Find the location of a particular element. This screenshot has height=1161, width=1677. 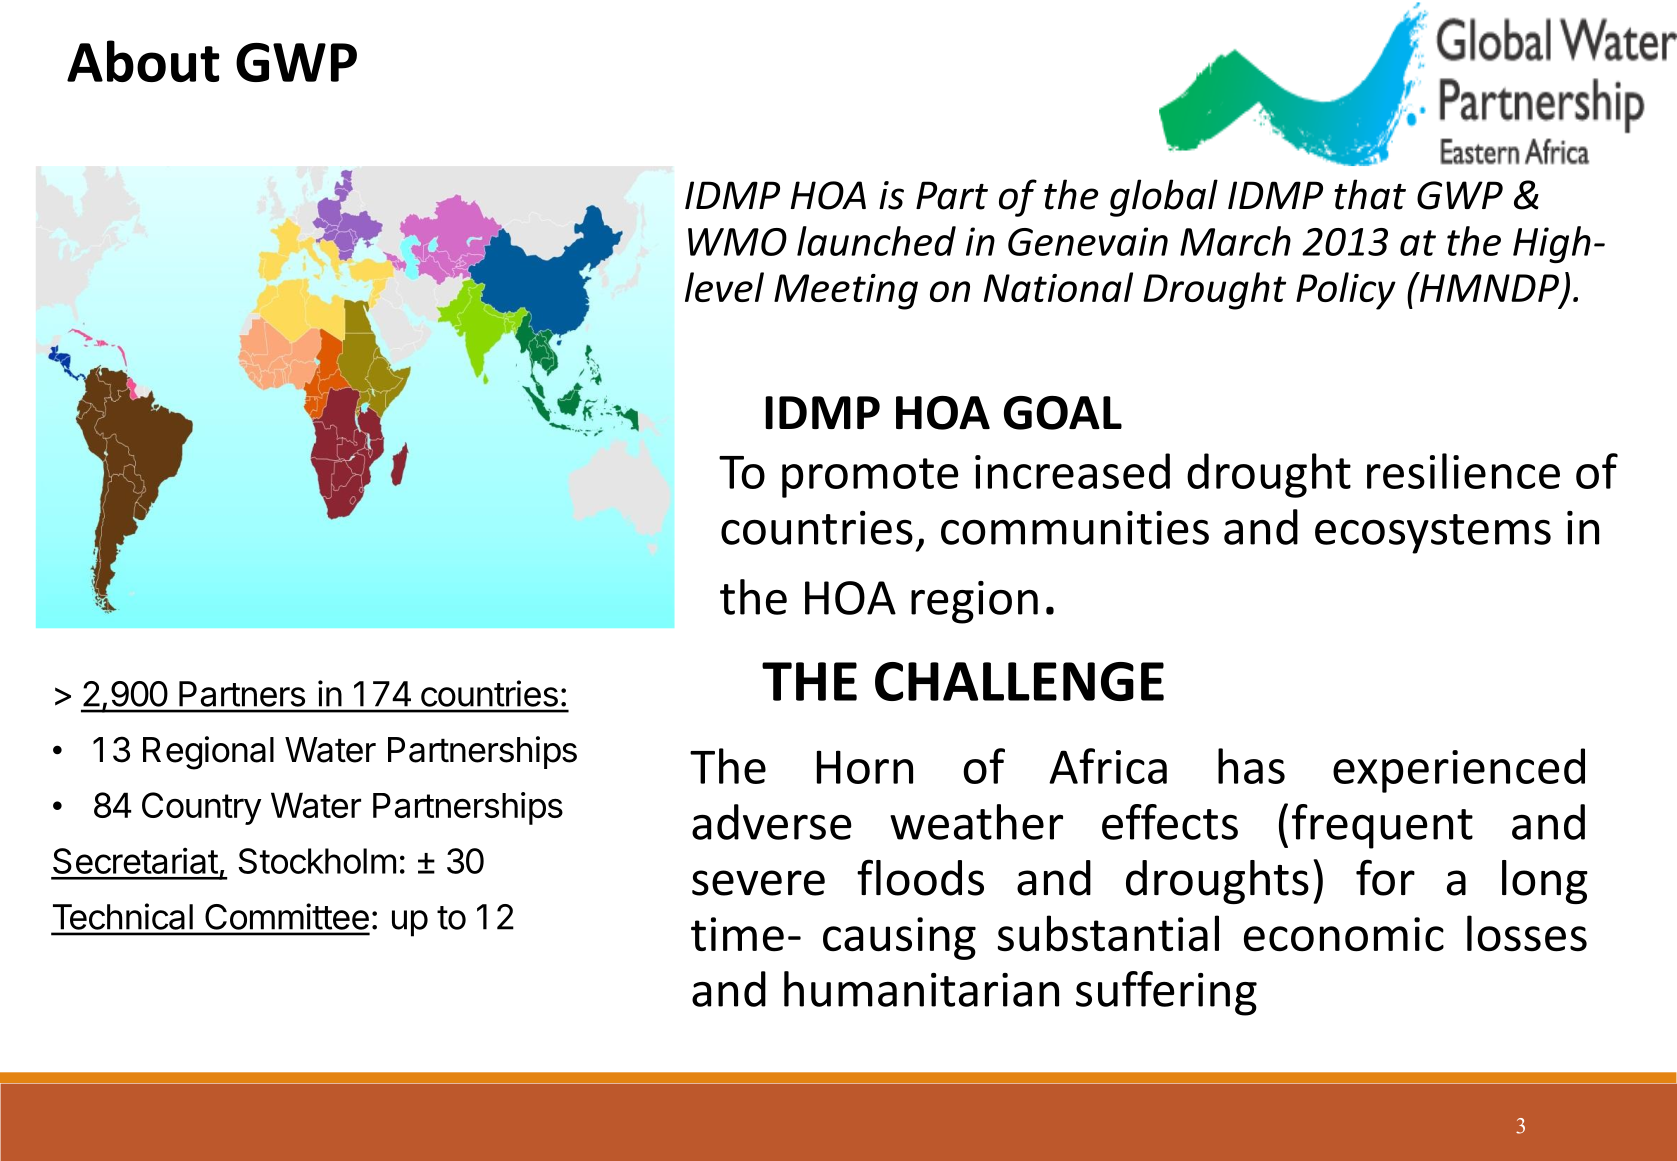

that is located at coordinates (1370, 194).
